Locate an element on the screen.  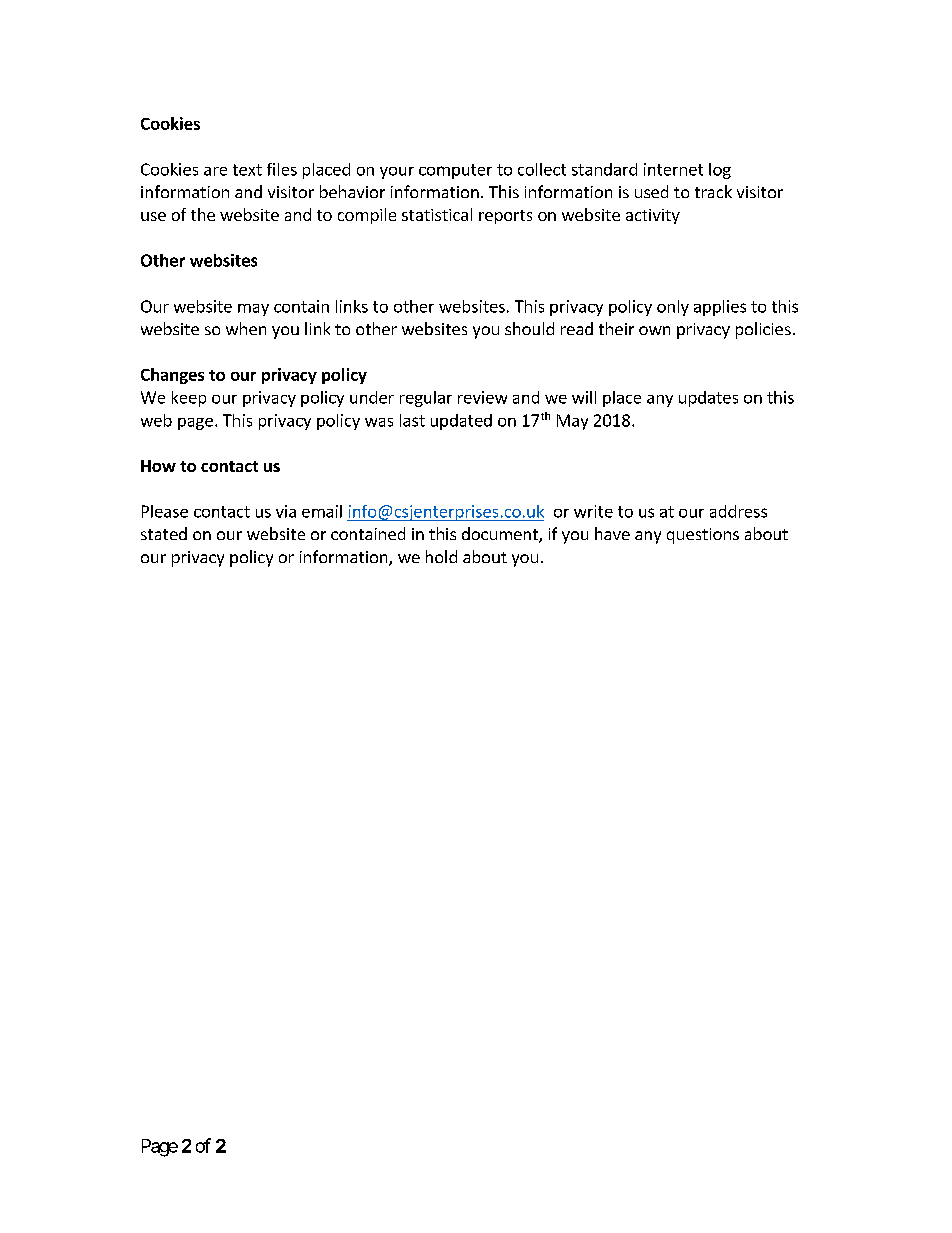
hold is located at coordinates (441, 556).
